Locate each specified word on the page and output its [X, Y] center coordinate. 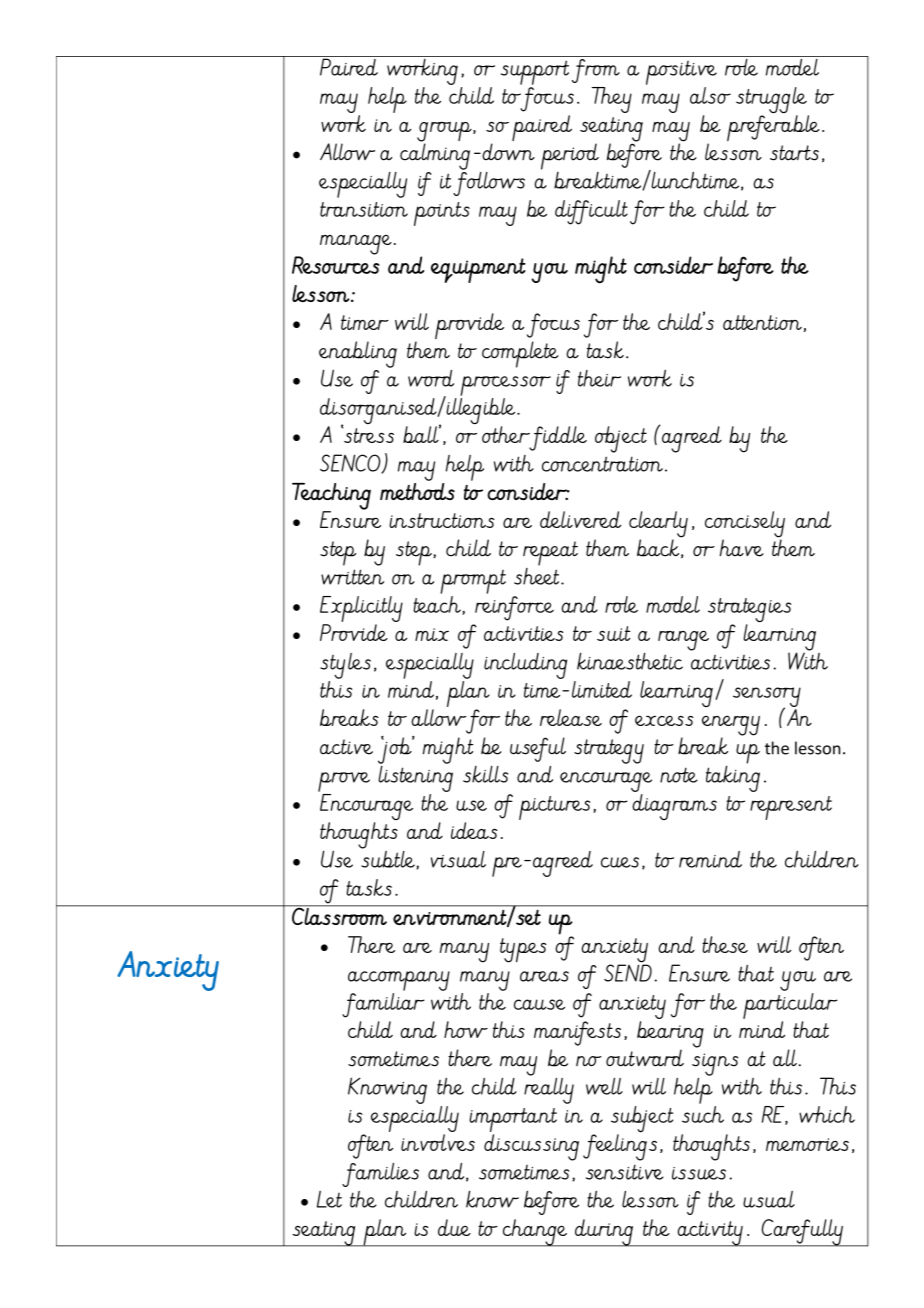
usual [769, 1199]
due [454, 1227]
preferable [773, 128]
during [604, 1233]
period [570, 156]
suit [613, 633]
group [445, 133]
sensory [767, 698]
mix [432, 634]
